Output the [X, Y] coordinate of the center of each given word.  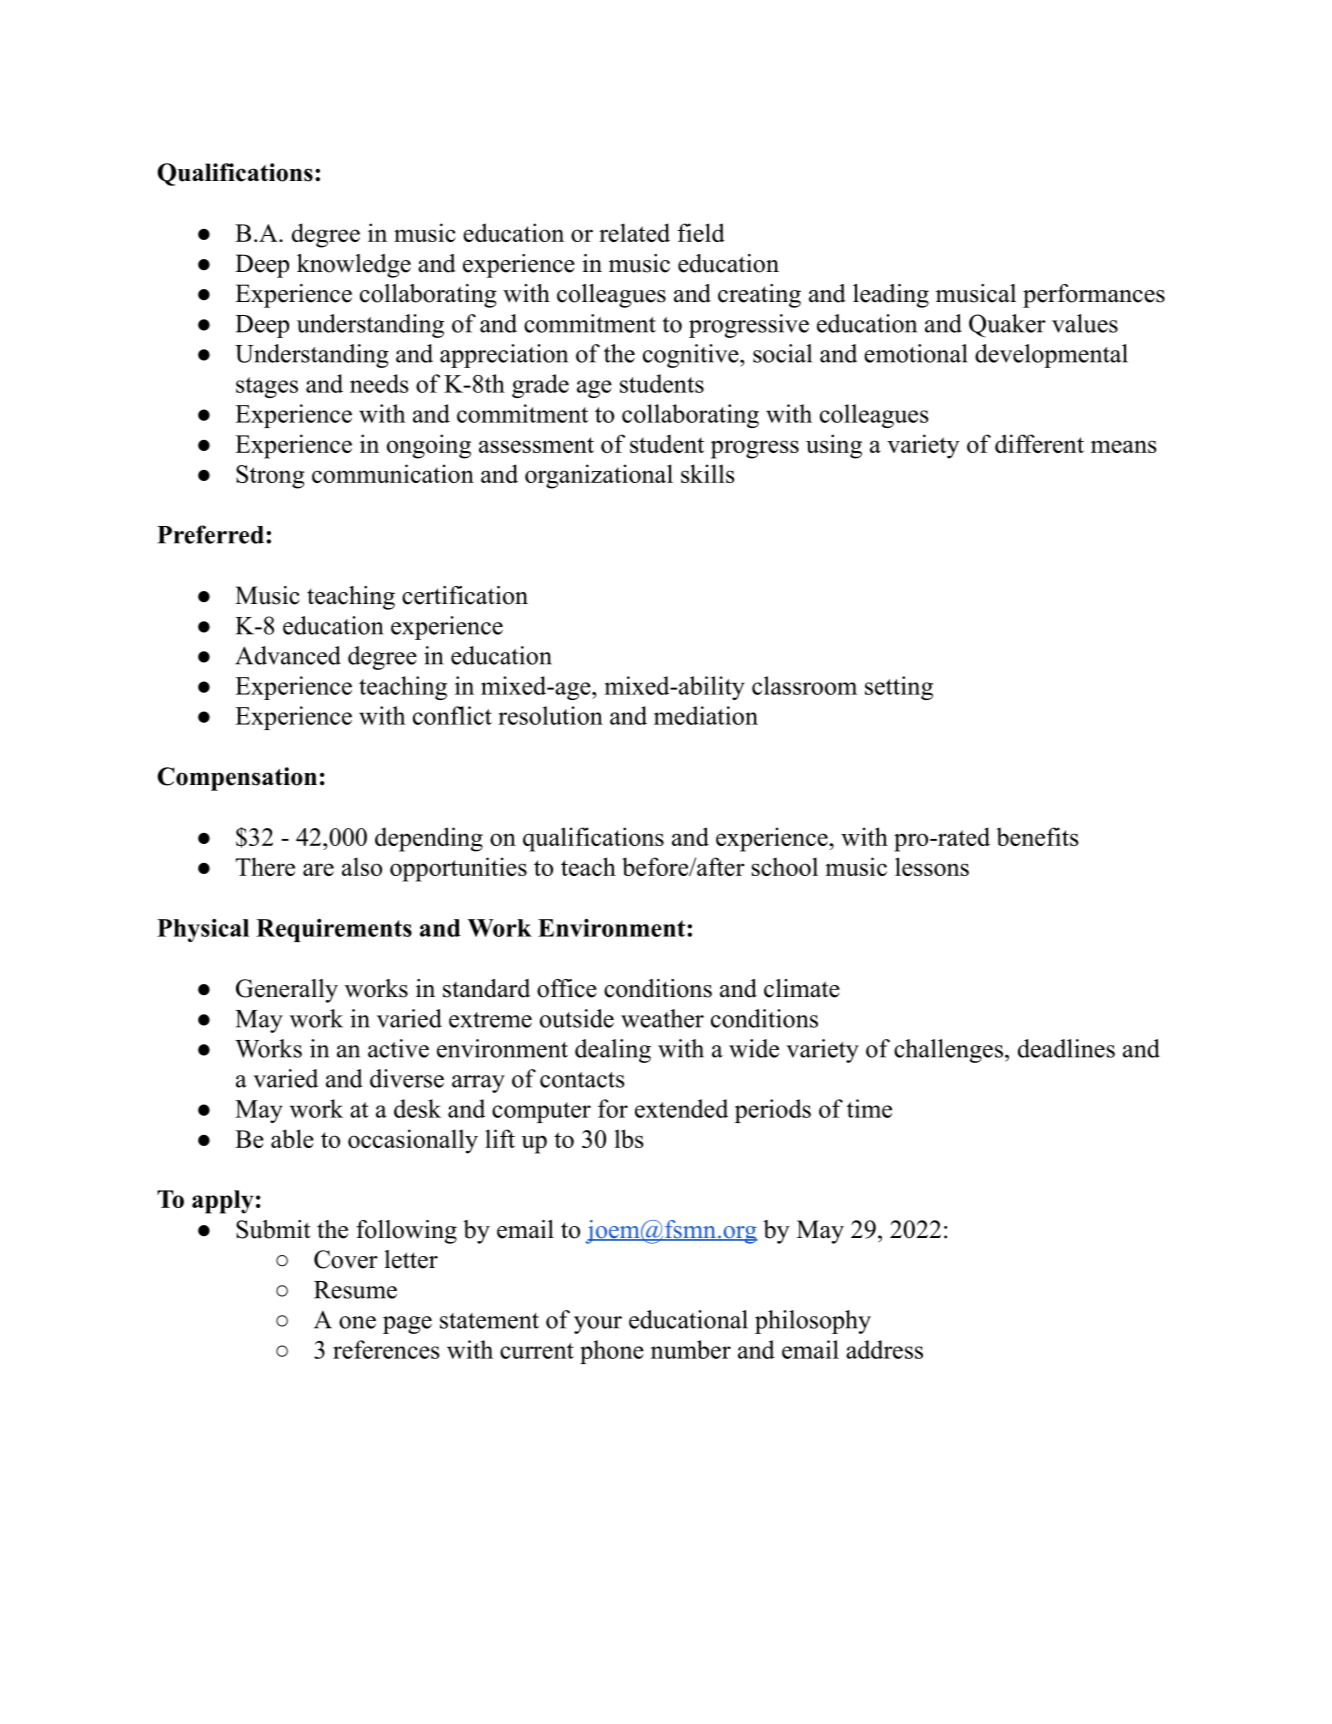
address [884, 1349]
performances [1094, 296]
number [691, 1349]
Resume [355, 1290]
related [634, 232]
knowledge [354, 266]
